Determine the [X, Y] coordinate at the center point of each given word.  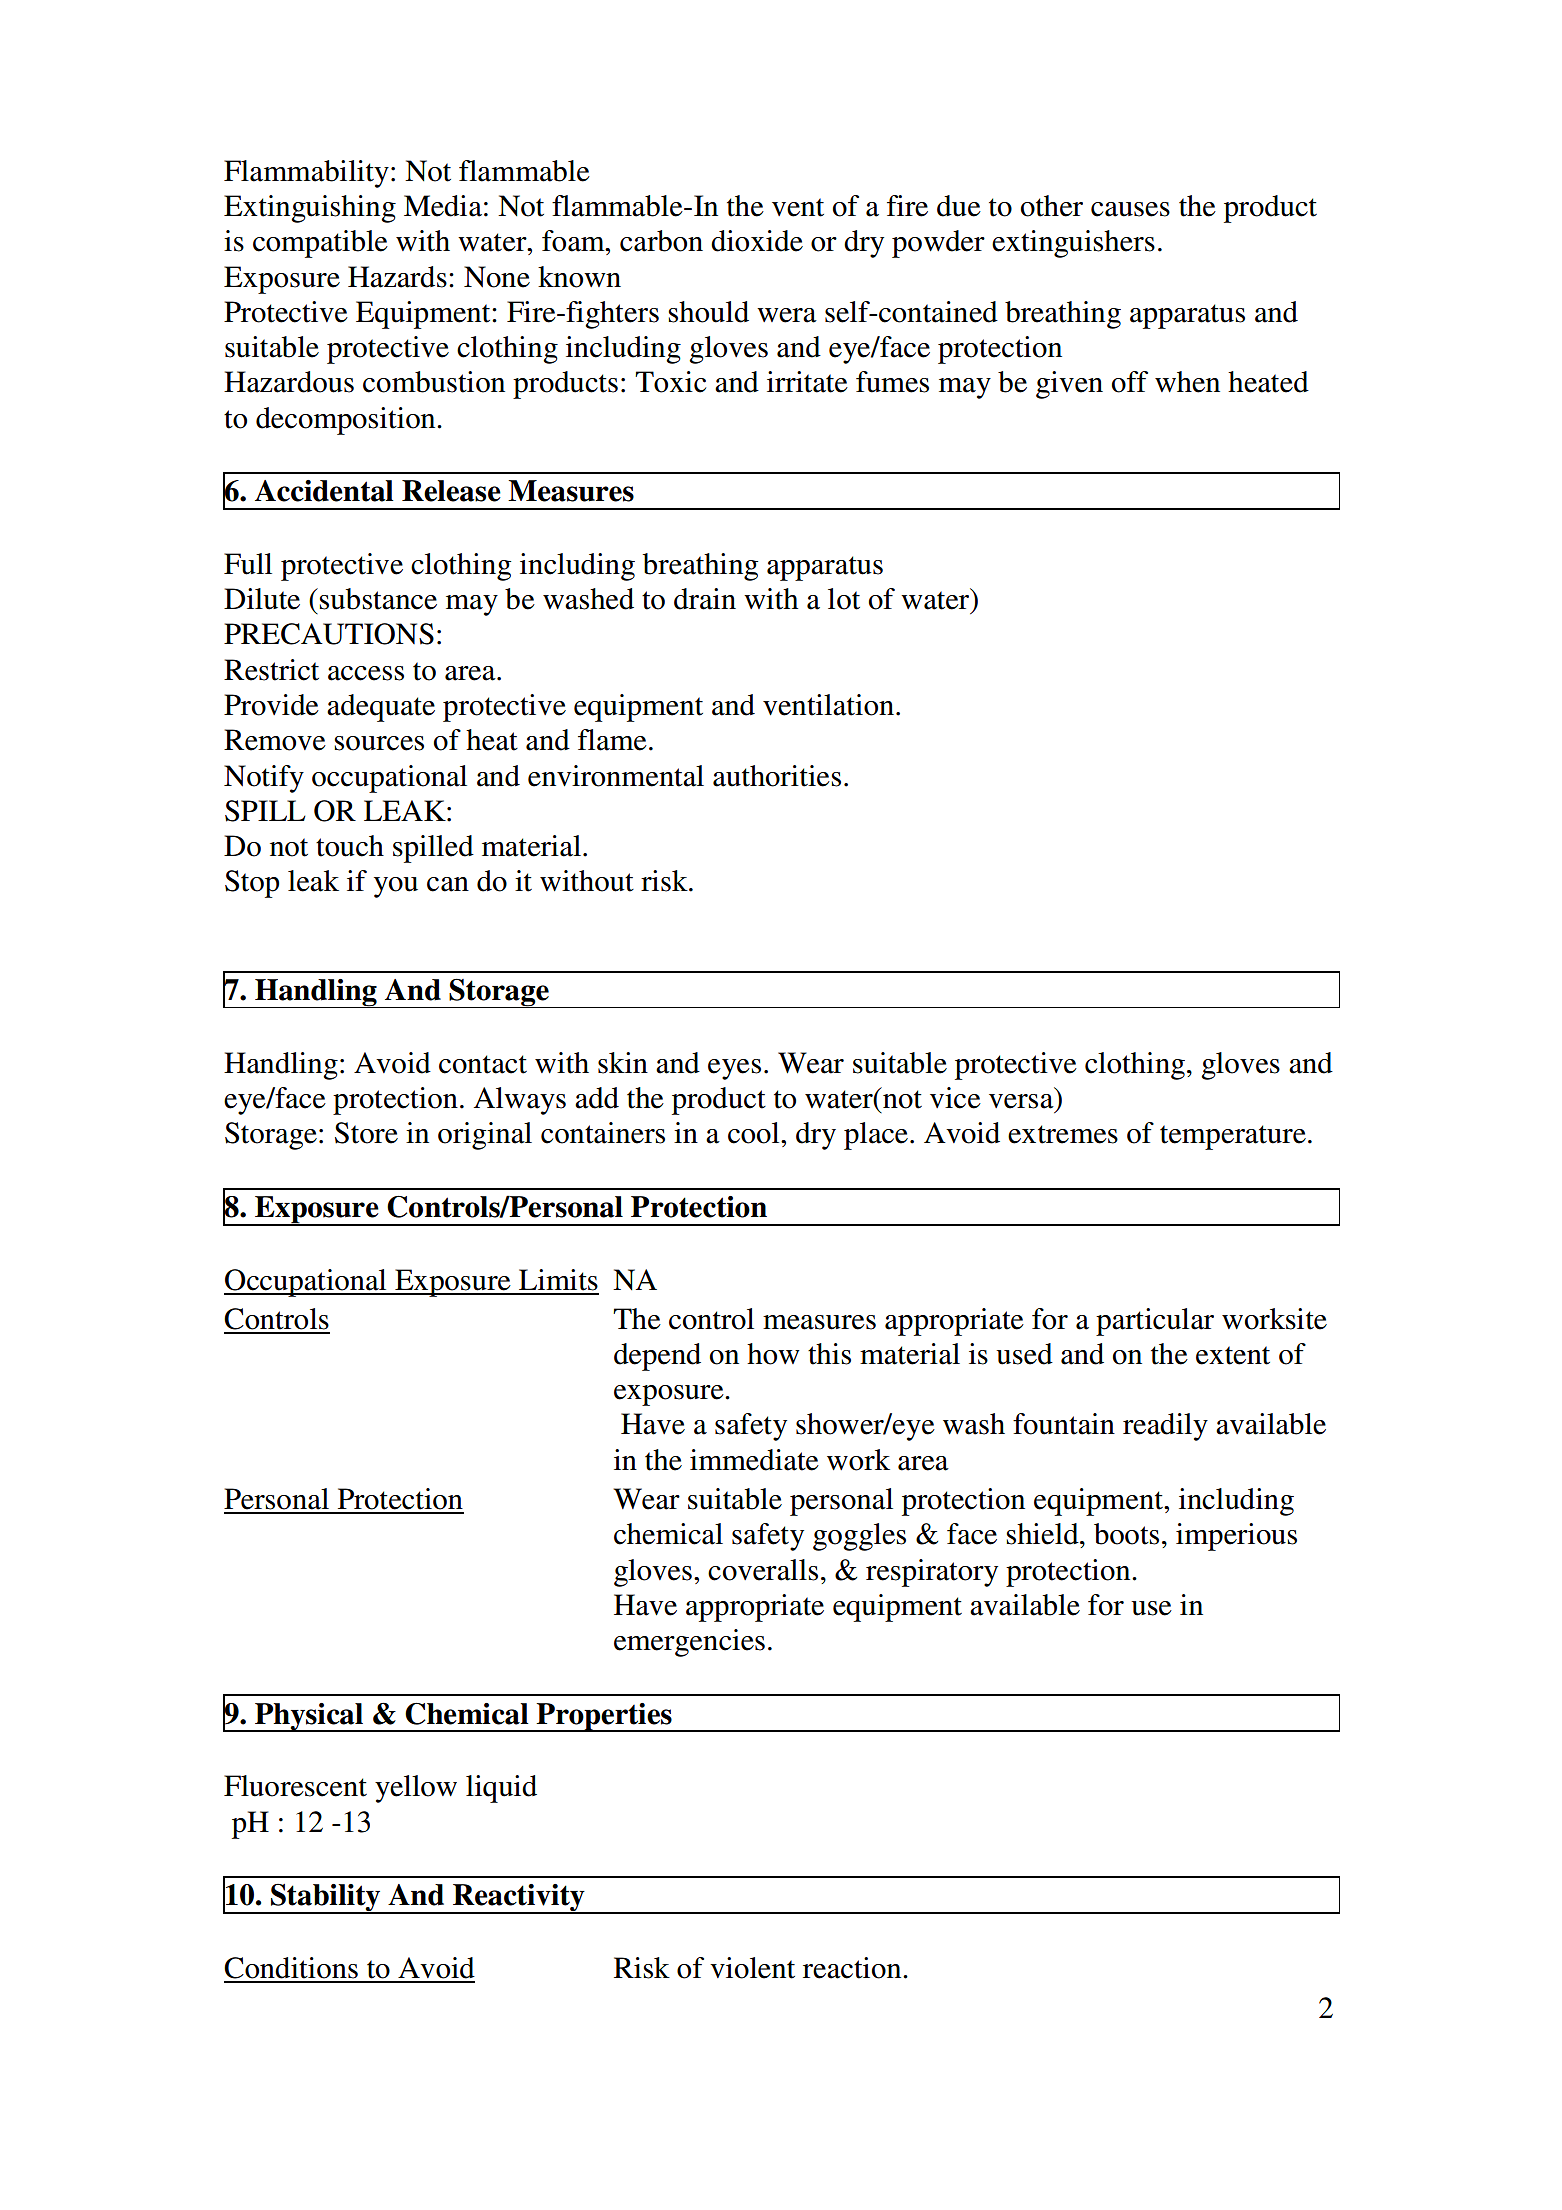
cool [755, 1133]
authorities [777, 776]
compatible [320, 244]
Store [366, 1133]
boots [1126, 1534]
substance [378, 599]
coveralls [763, 1570]
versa [1021, 1101]
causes [1130, 209]
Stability [326, 1899]
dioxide [757, 241]
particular [1155, 1322]
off [1130, 382]
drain [705, 599]
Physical [309, 1717]
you [396, 887]
